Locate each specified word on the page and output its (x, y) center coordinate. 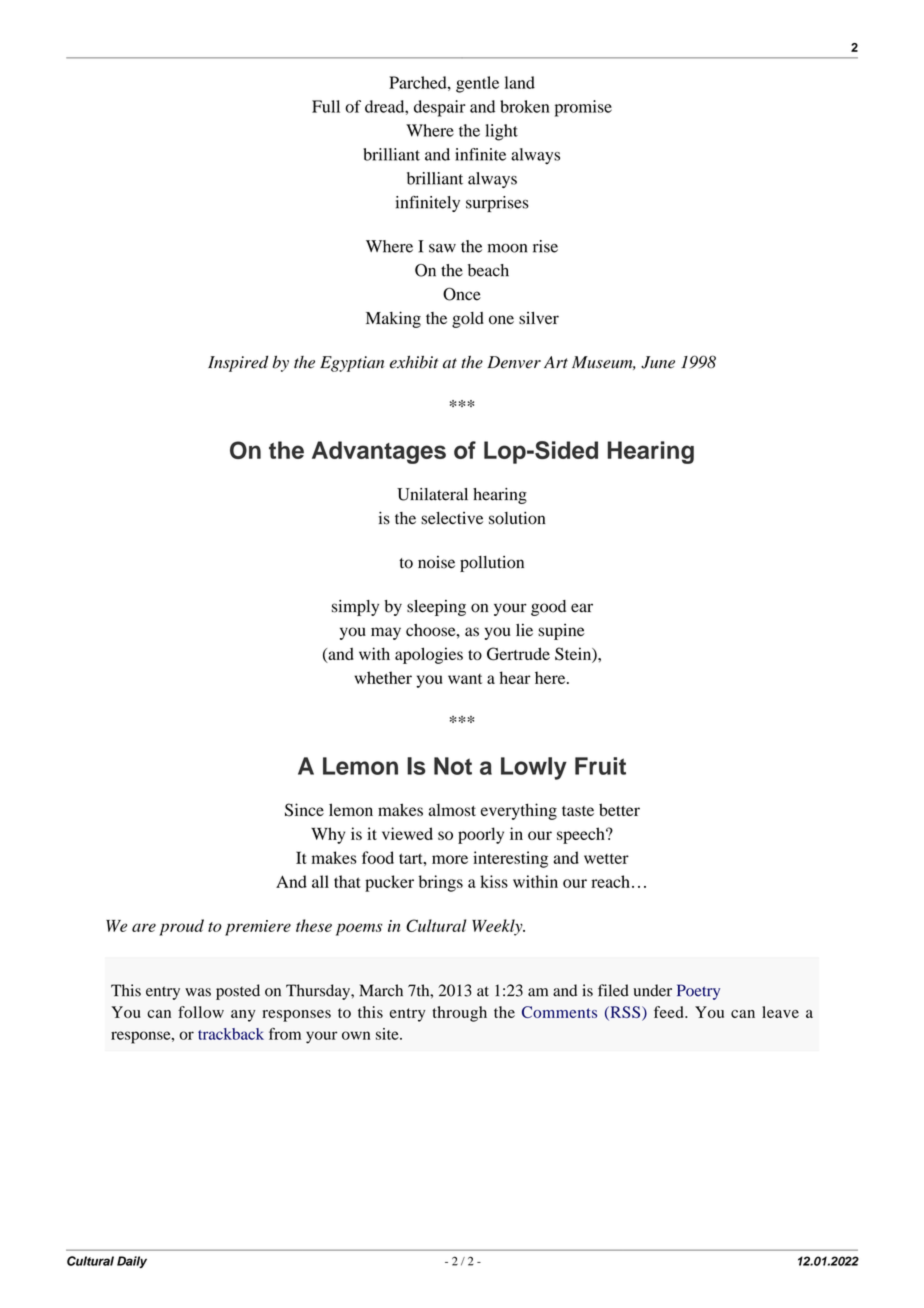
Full (326, 106)
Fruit (600, 766)
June (658, 362)
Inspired (238, 364)
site (388, 1034)
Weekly (498, 927)
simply (355, 608)
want (465, 679)
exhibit (414, 362)
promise (583, 108)
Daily (132, 1262)
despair (440, 108)
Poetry (698, 992)
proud (181, 927)
